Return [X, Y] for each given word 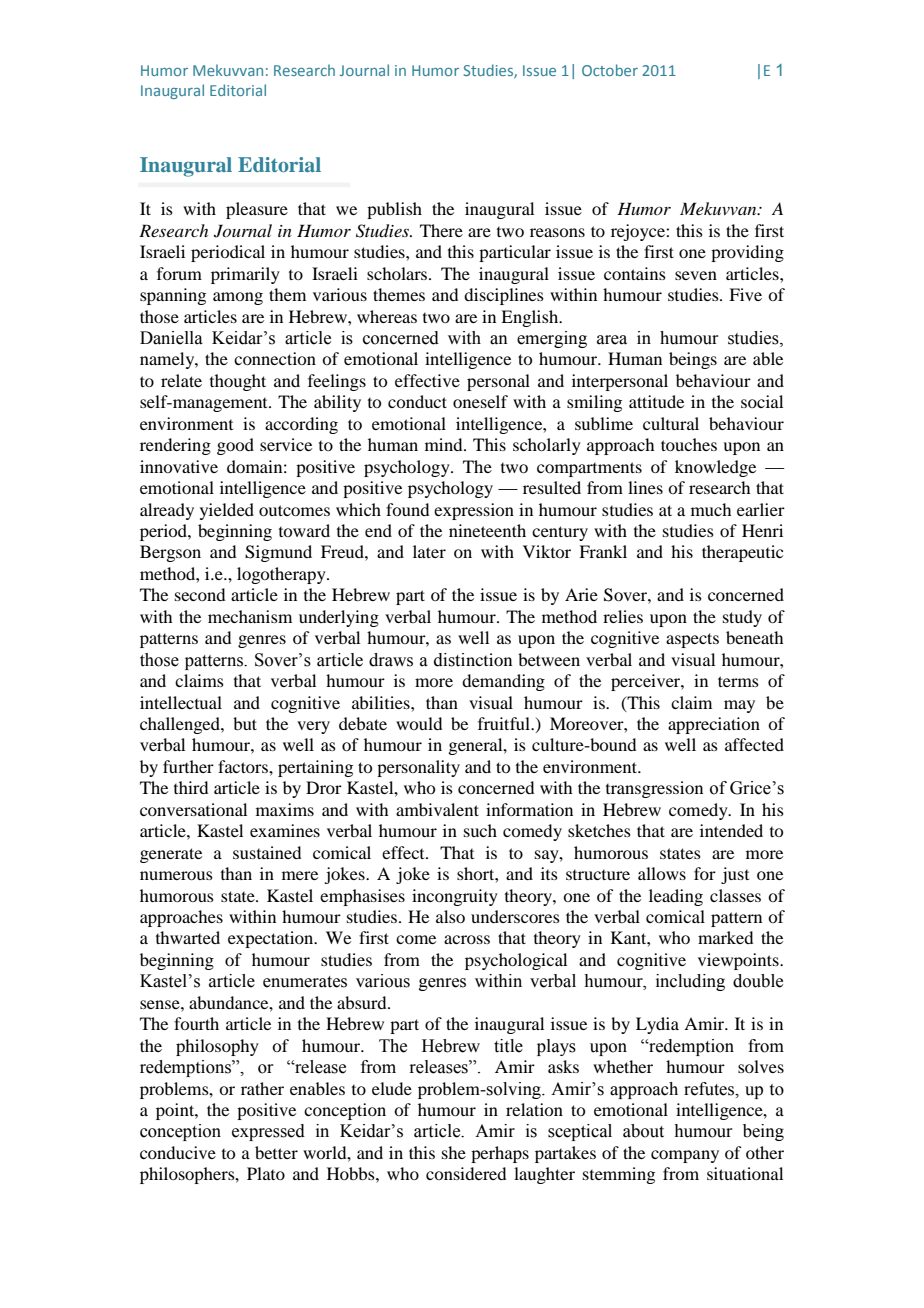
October [610, 70]
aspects [692, 640]
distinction [473, 660]
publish [394, 210]
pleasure [257, 210]
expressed [268, 1132]
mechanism [250, 616]
